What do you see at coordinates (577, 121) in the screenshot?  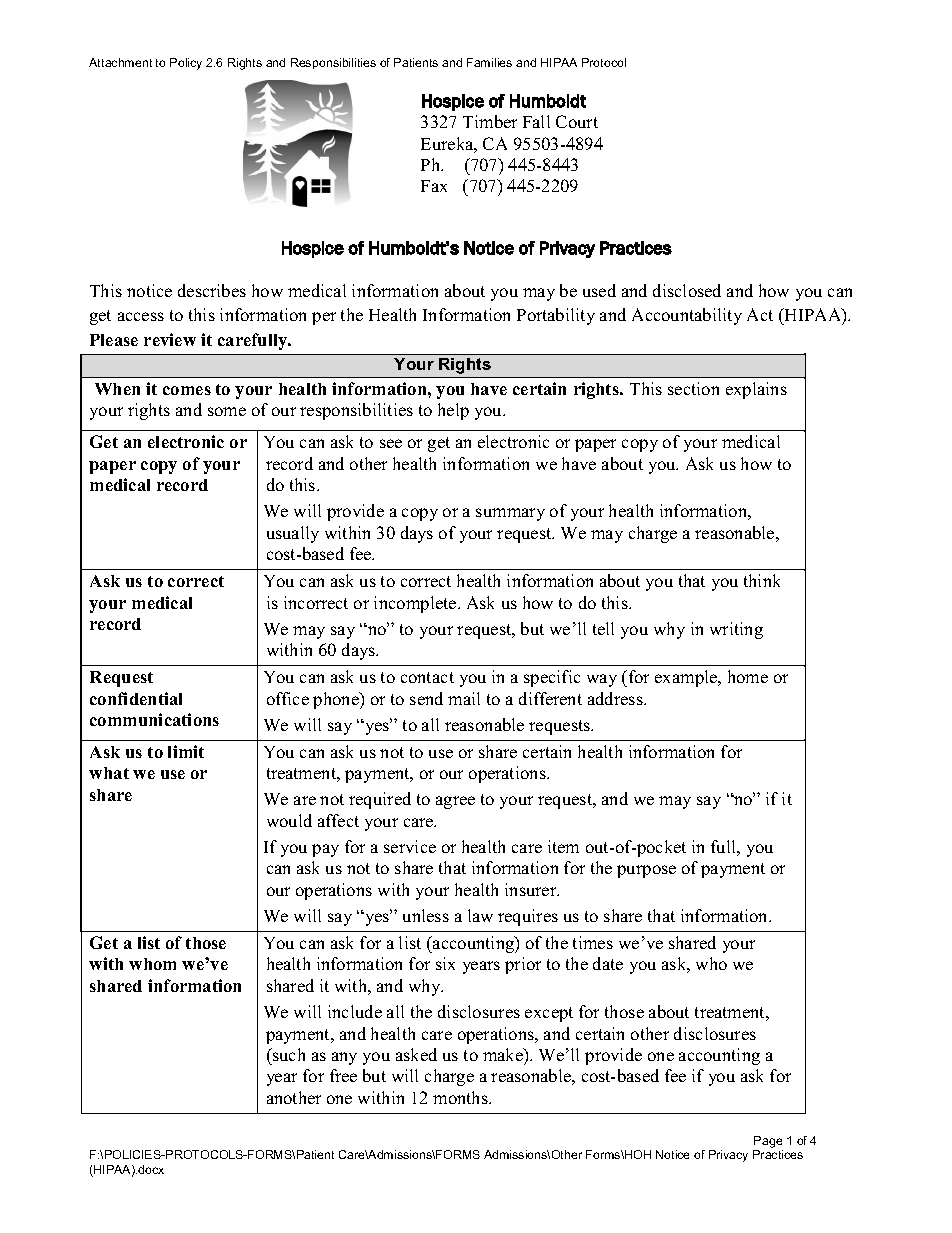 I see `Court` at bounding box center [577, 121].
